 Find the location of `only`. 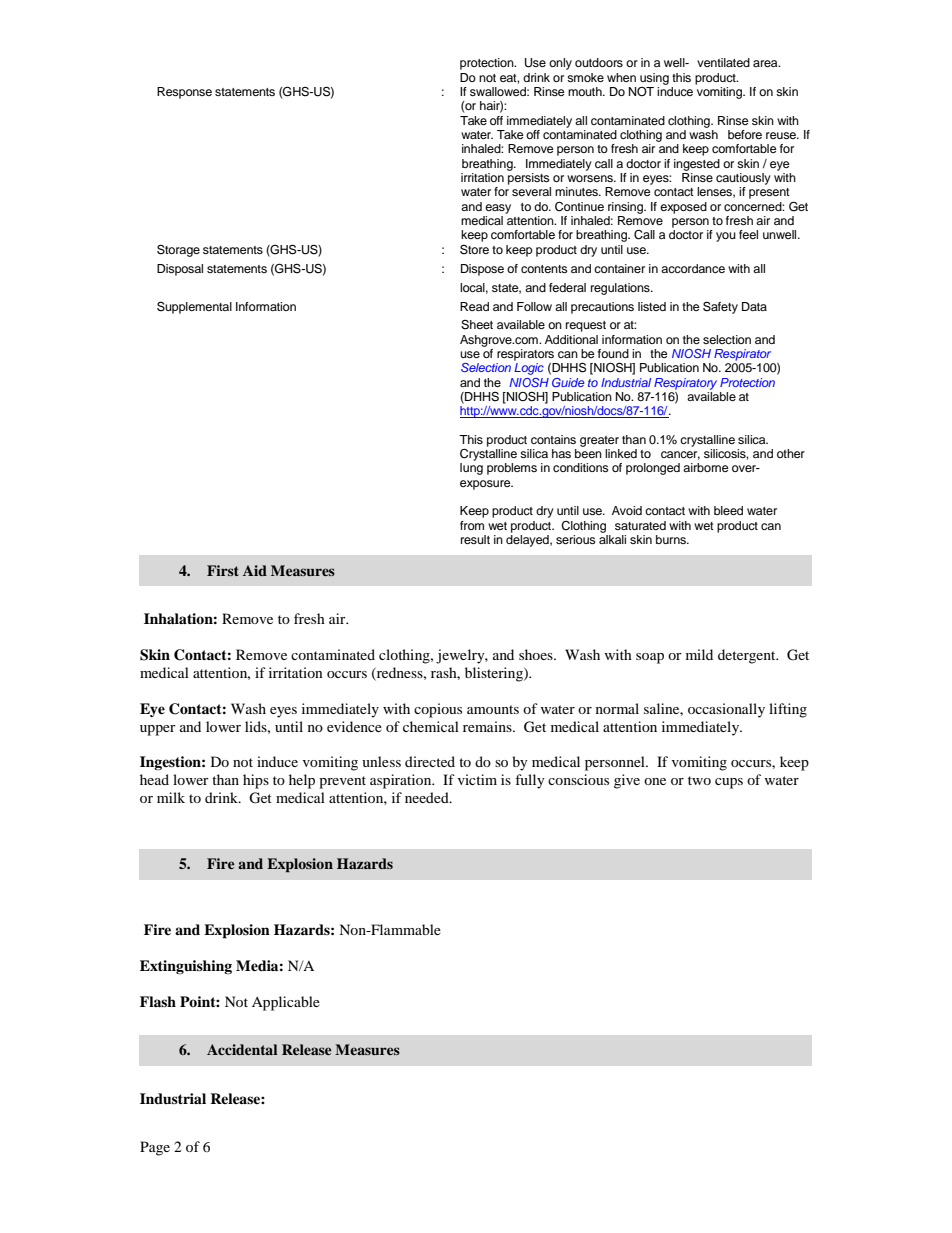

only is located at coordinates (560, 64).
